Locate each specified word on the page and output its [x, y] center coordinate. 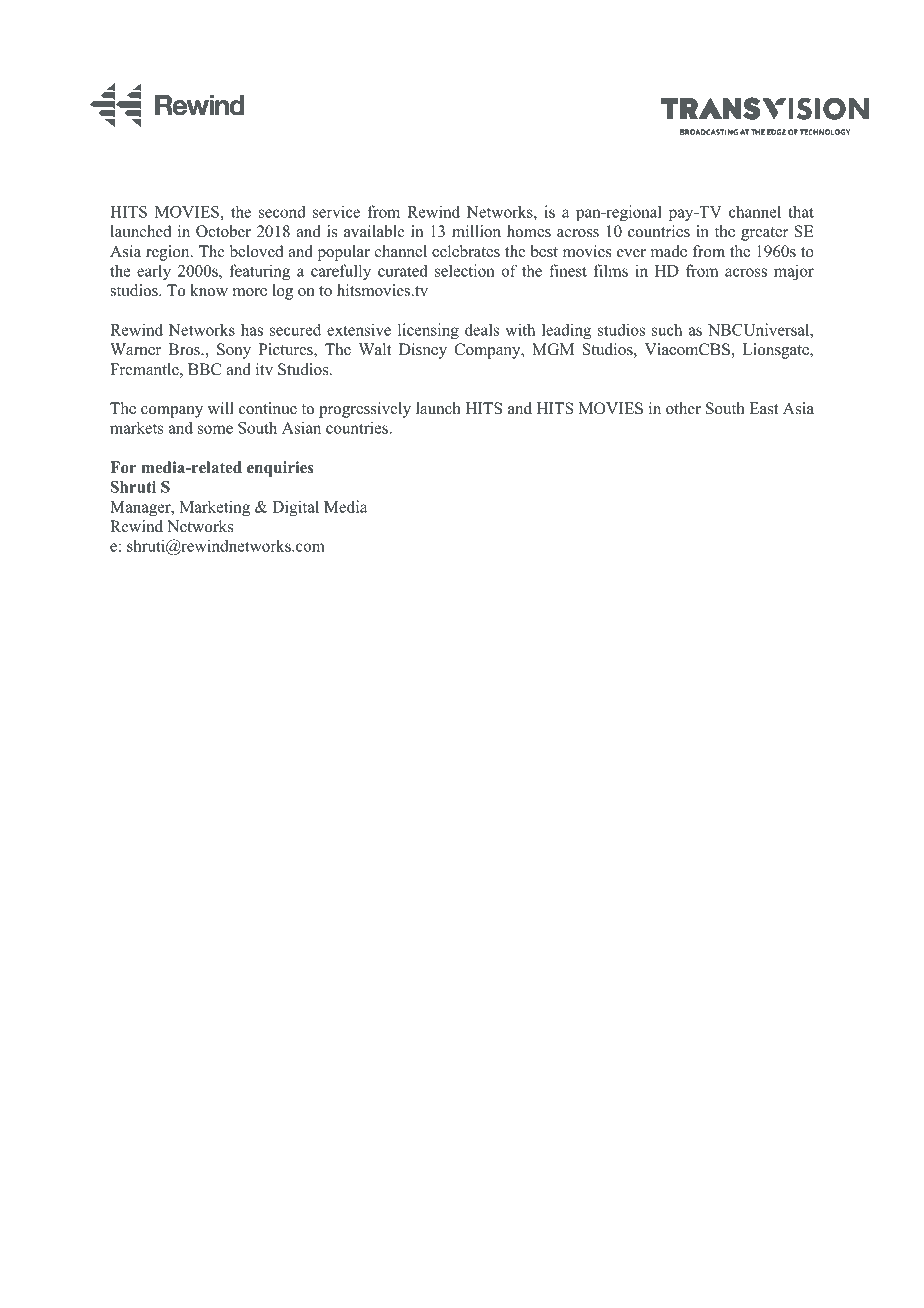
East [763, 408]
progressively [365, 410]
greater [764, 234]
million [476, 231]
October [223, 231]
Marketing [214, 508]
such [667, 329]
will [221, 408]
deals [482, 329]
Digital [295, 508]
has [252, 329]
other [683, 408]
